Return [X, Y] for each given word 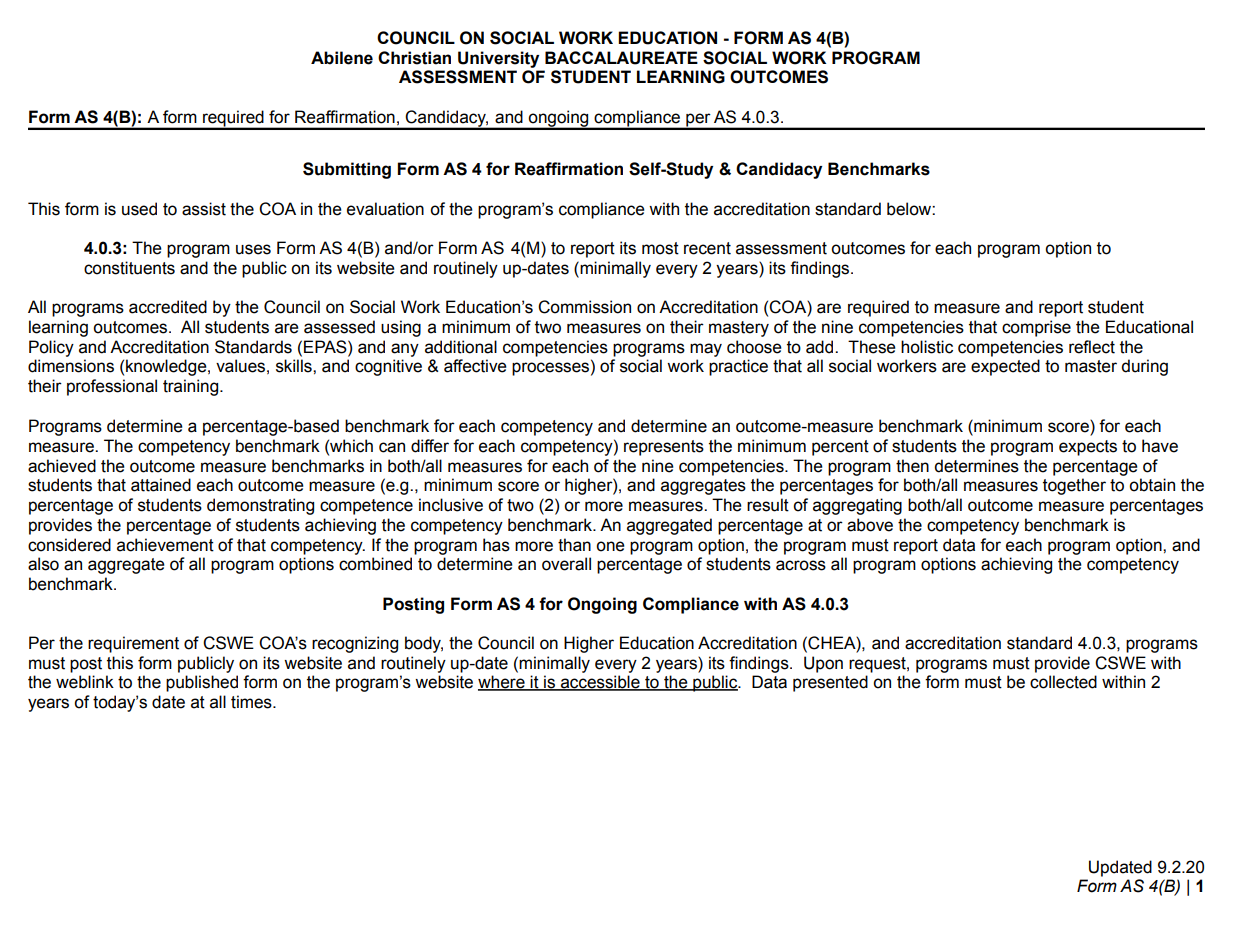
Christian [414, 58]
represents [664, 448]
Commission [584, 307]
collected [1063, 682]
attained [161, 485]
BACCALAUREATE [621, 58]
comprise [1036, 328]
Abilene [342, 58]
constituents [129, 268]
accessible [600, 683]
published [202, 683]
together [1074, 486]
